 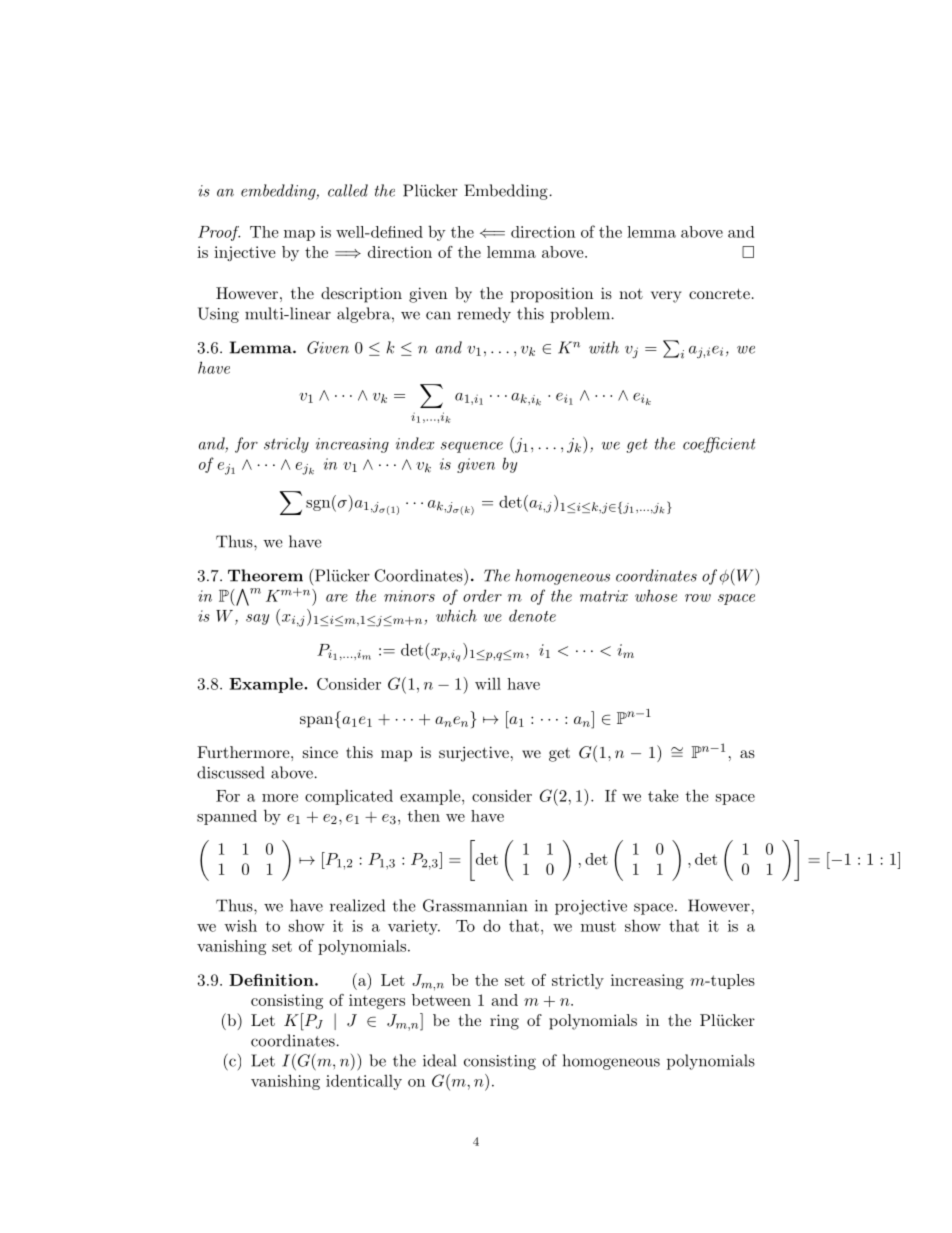 I want to click on remedy, so click(x=484, y=315).
